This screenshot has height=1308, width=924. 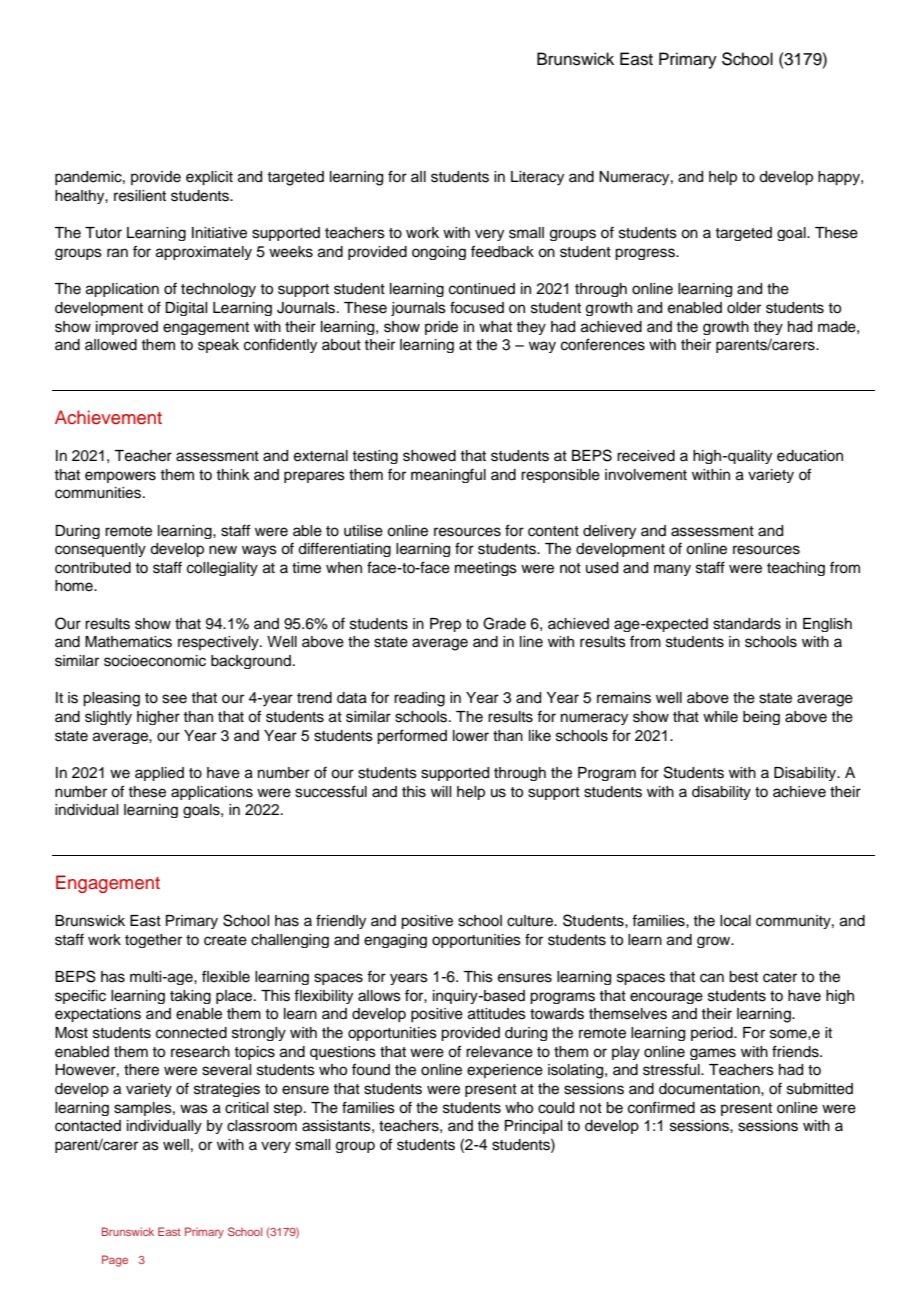 I want to click on meaningful, so click(x=448, y=475).
